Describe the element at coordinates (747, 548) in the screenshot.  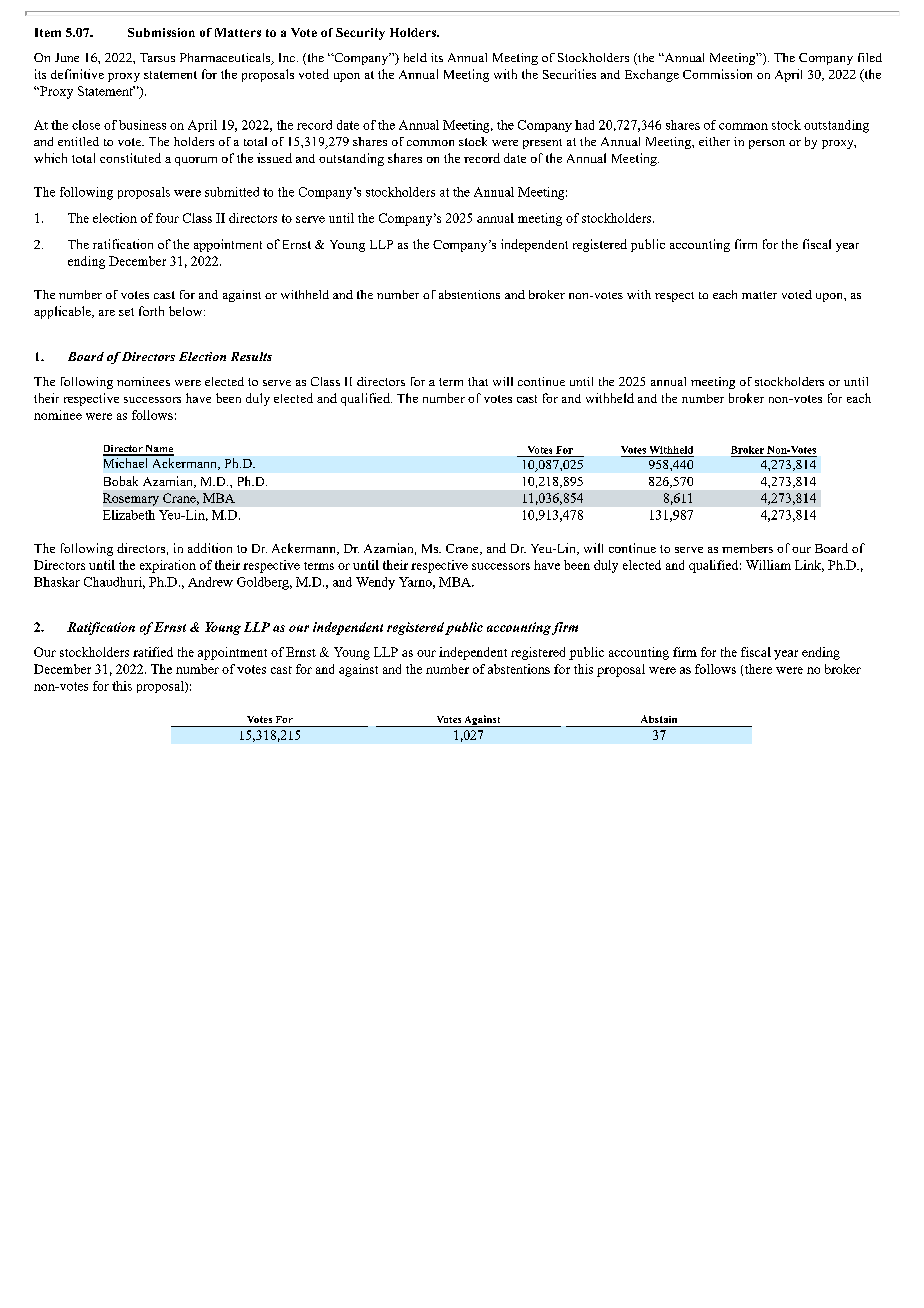
I see `members` at that location.
